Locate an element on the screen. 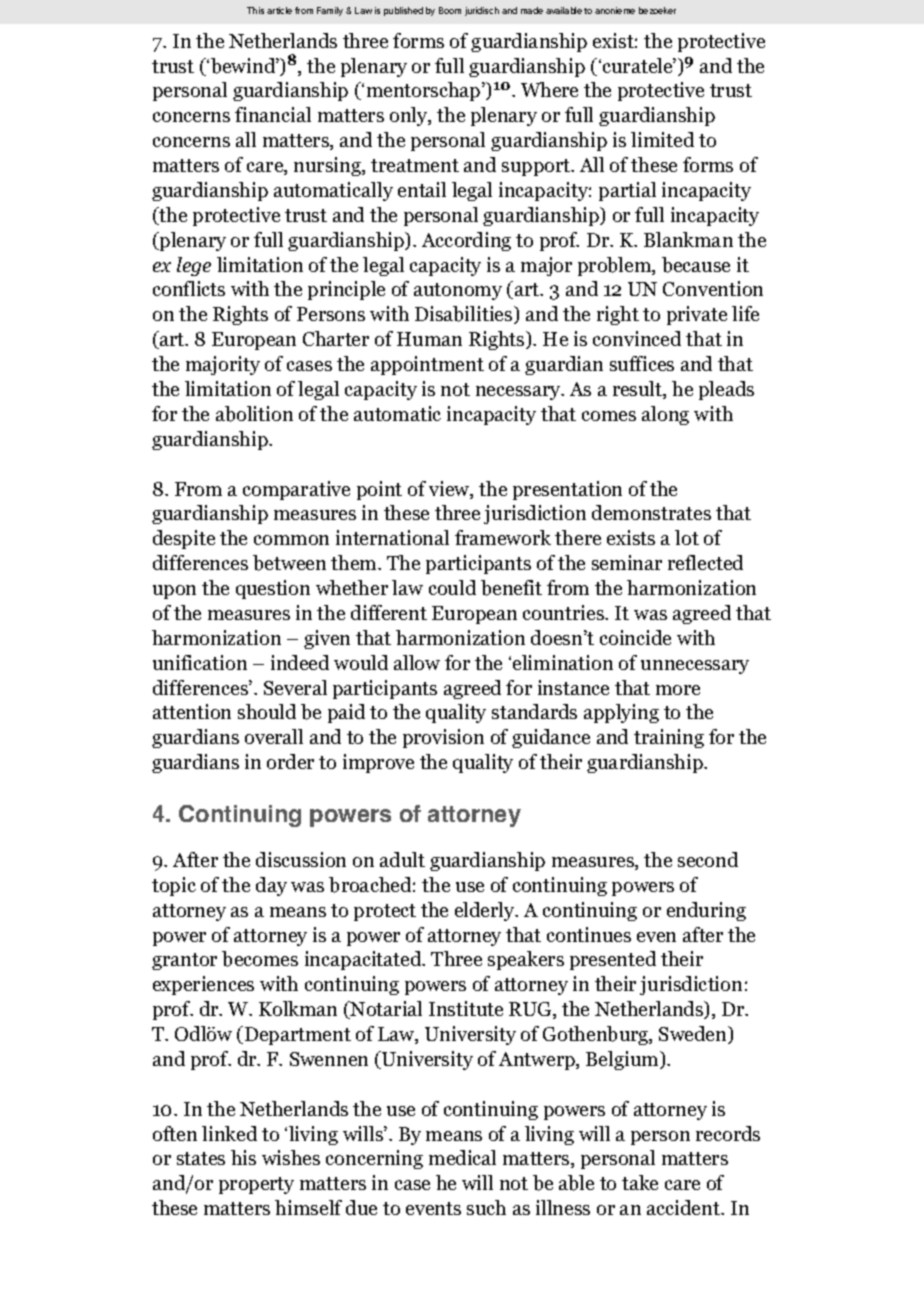  medical is located at coordinates (462, 1157).
